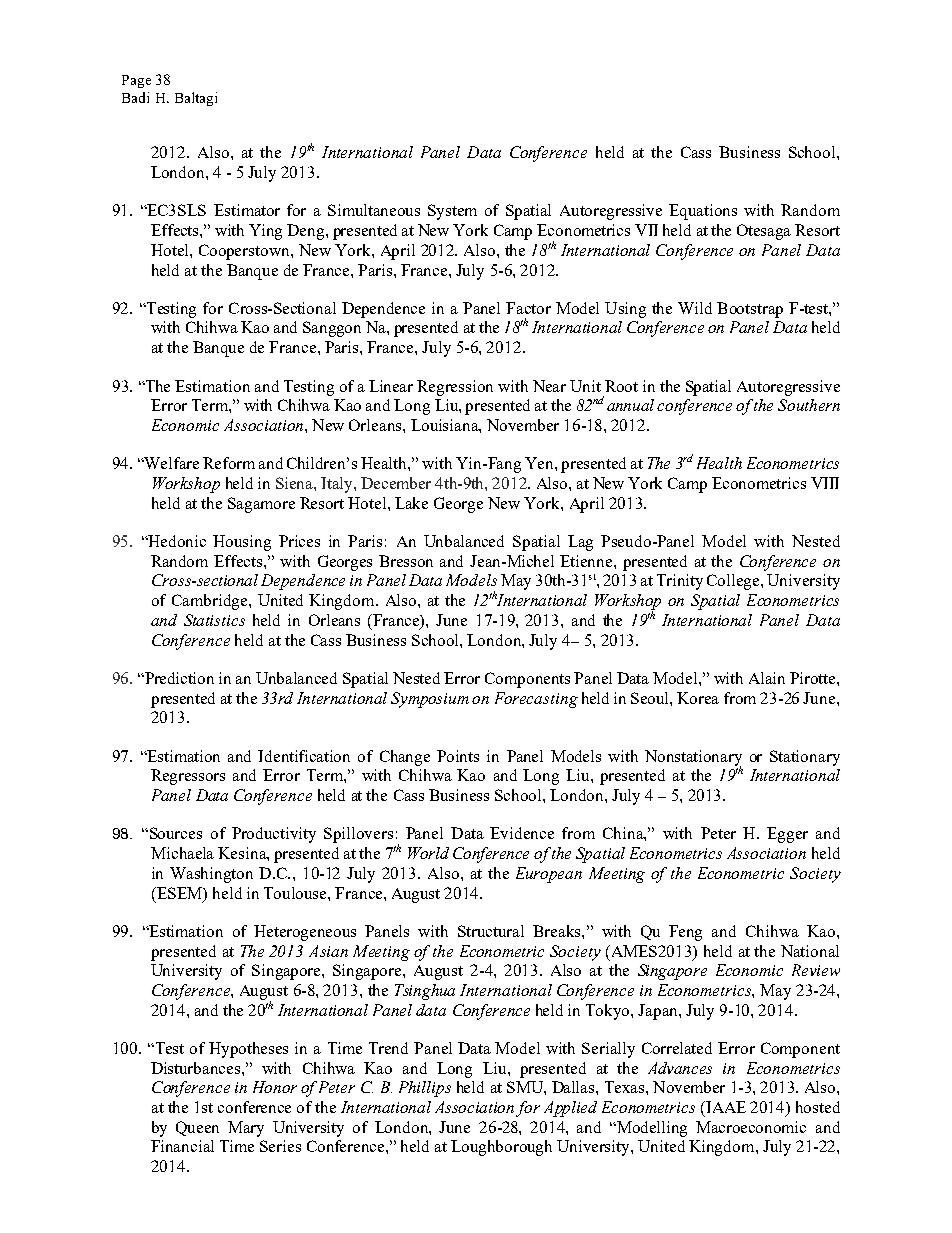 The image size is (952, 1233). What do you see at coordinates (734, 582) in the page?
I see `College` at bounding box center [734, 582].
